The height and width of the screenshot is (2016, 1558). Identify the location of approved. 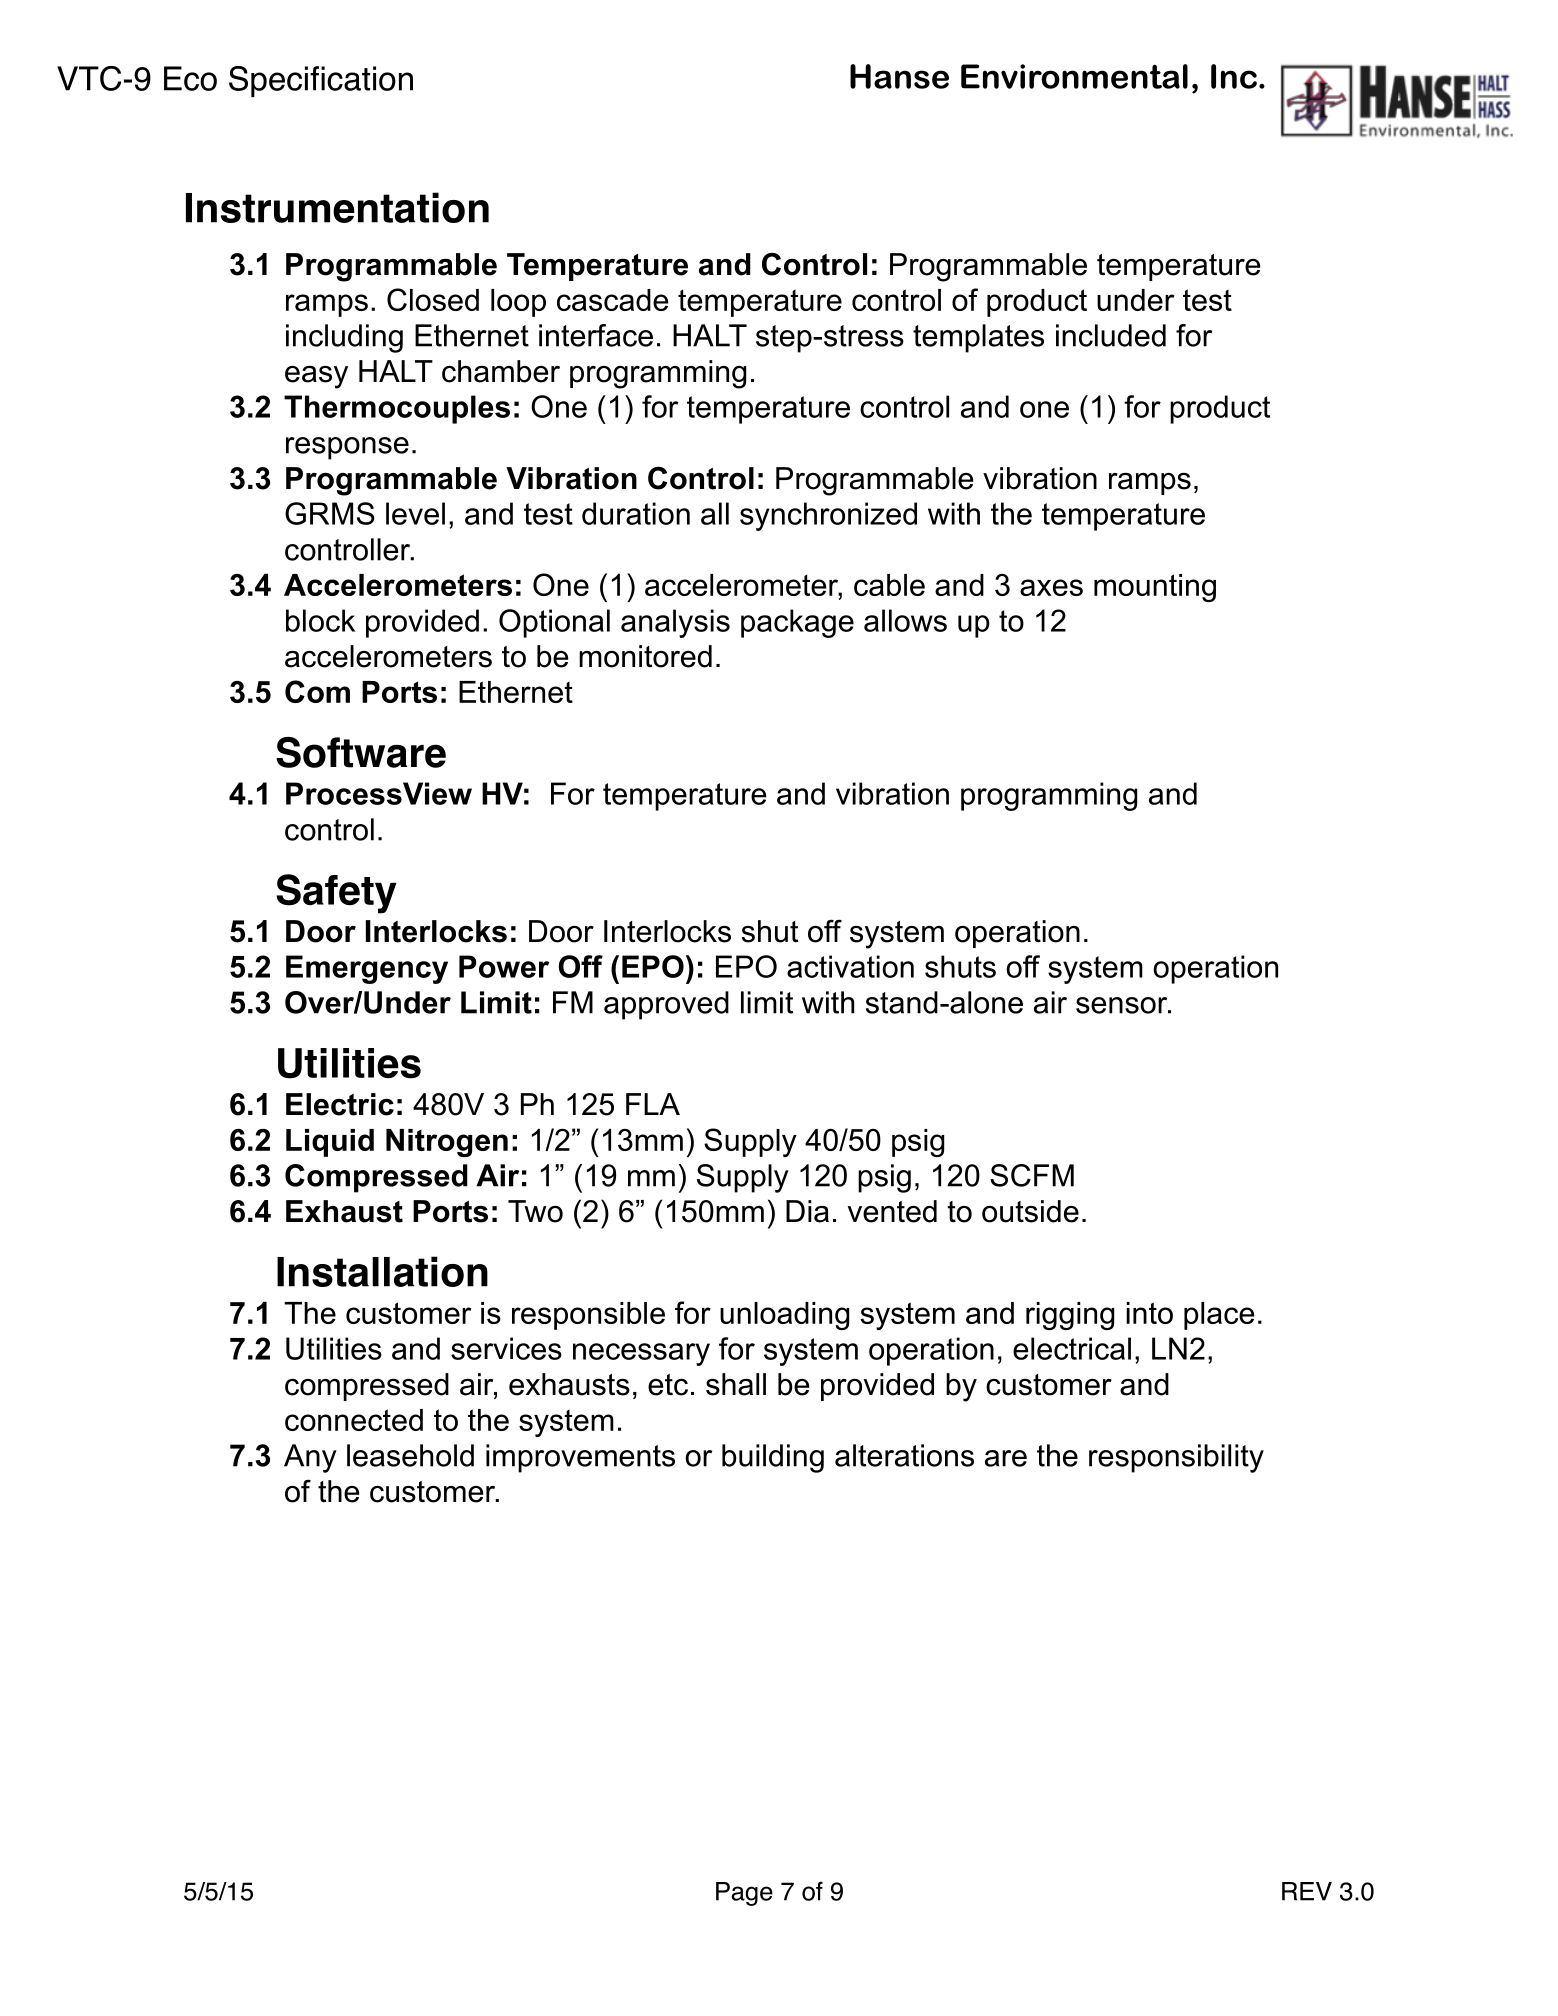
(666, 1005).
